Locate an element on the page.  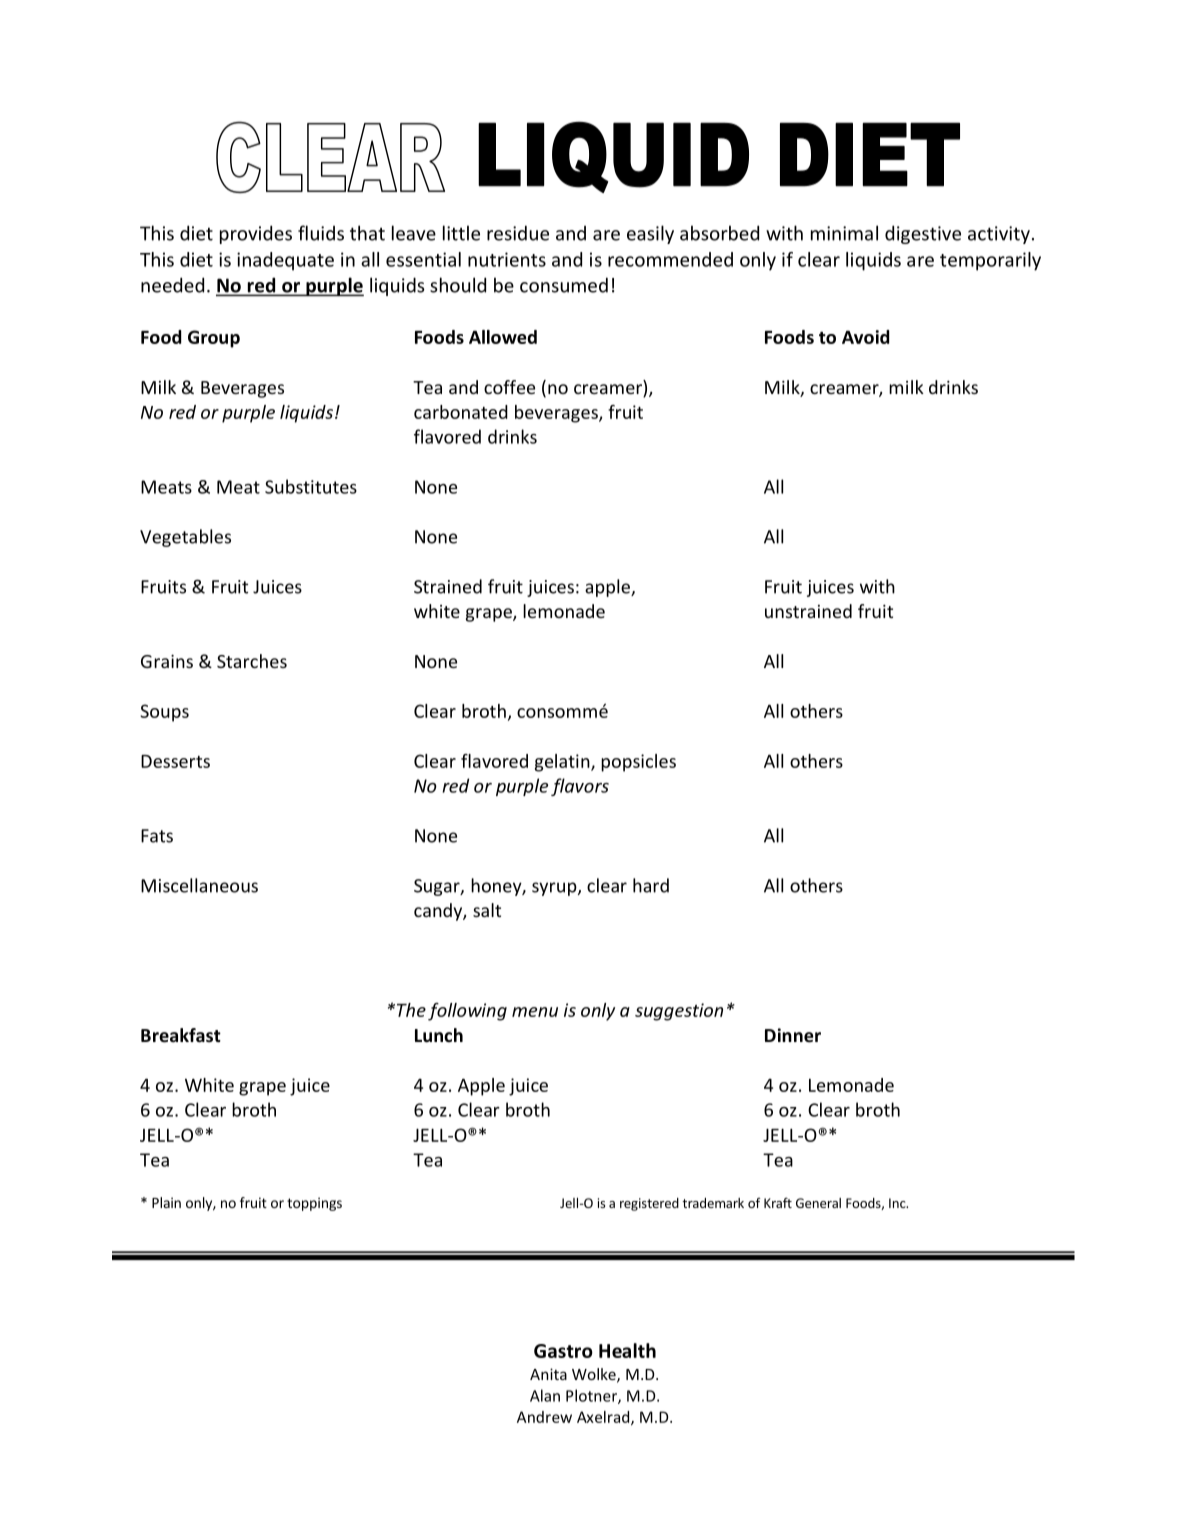
menu is located at coordinates (535, 1012).
